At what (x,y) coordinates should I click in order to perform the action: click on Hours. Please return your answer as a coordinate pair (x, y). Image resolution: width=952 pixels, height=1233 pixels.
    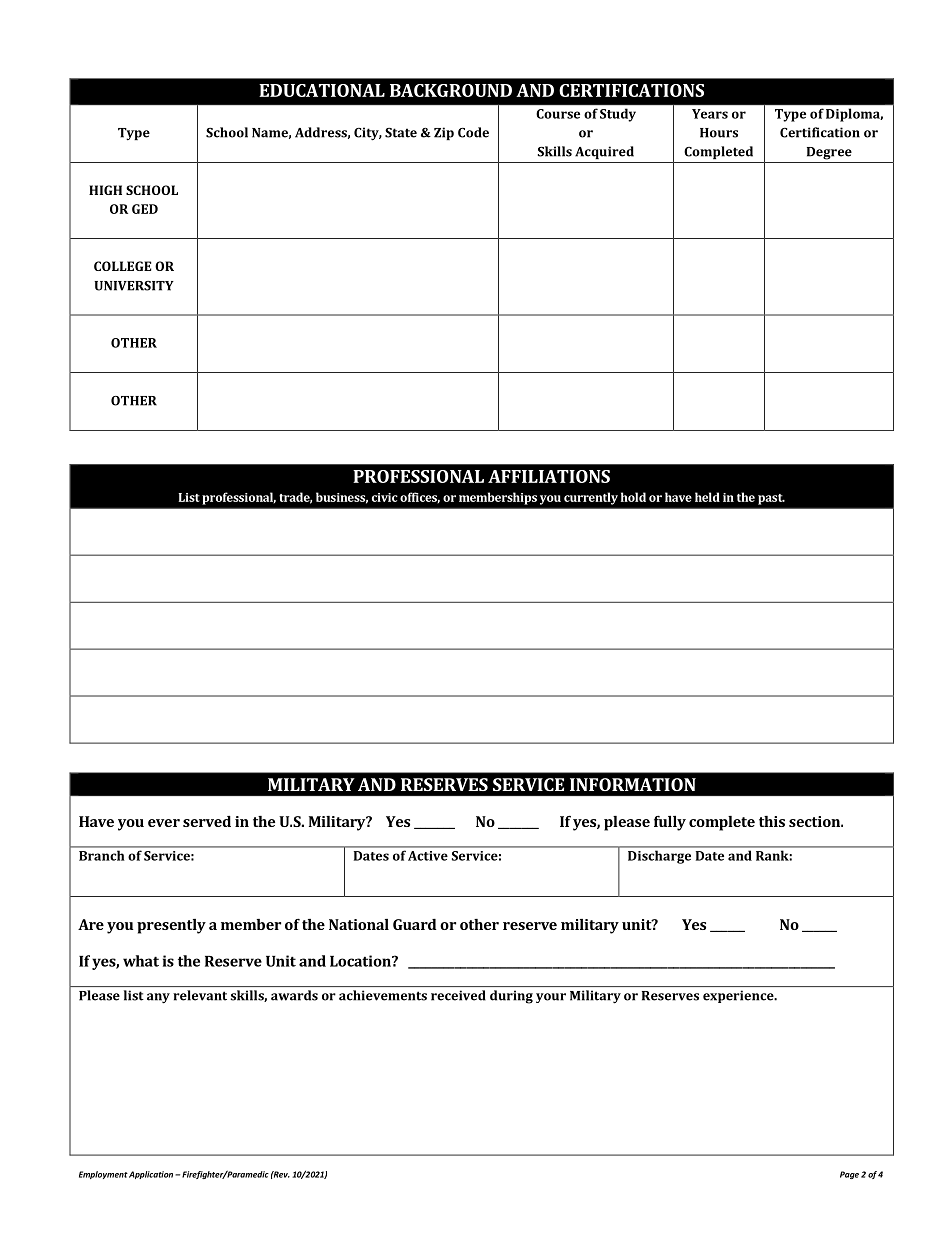
    Looking at the image, I should click on (719, 133).
